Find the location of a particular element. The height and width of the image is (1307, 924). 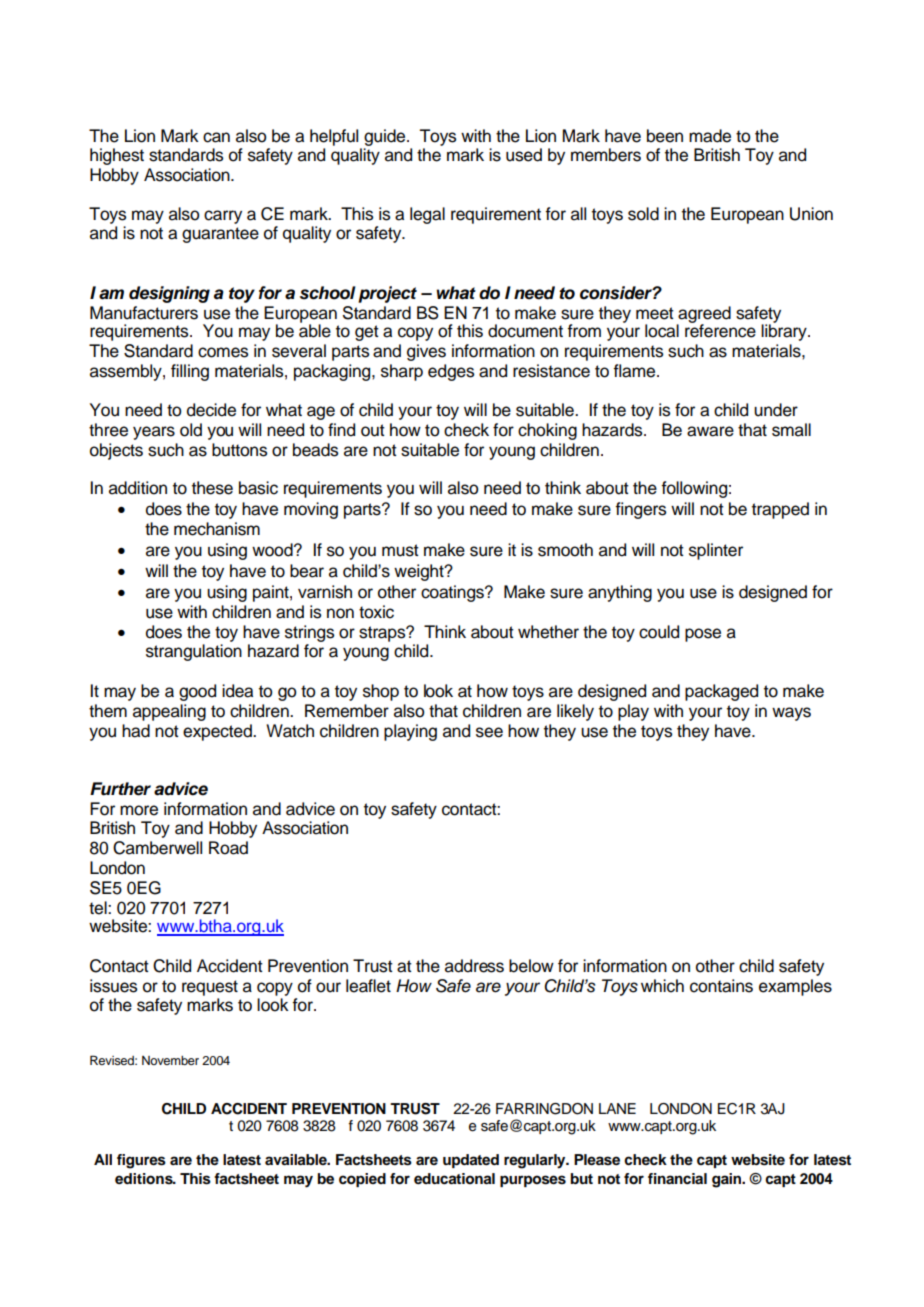

edges is located at coordinates (451, 372).
